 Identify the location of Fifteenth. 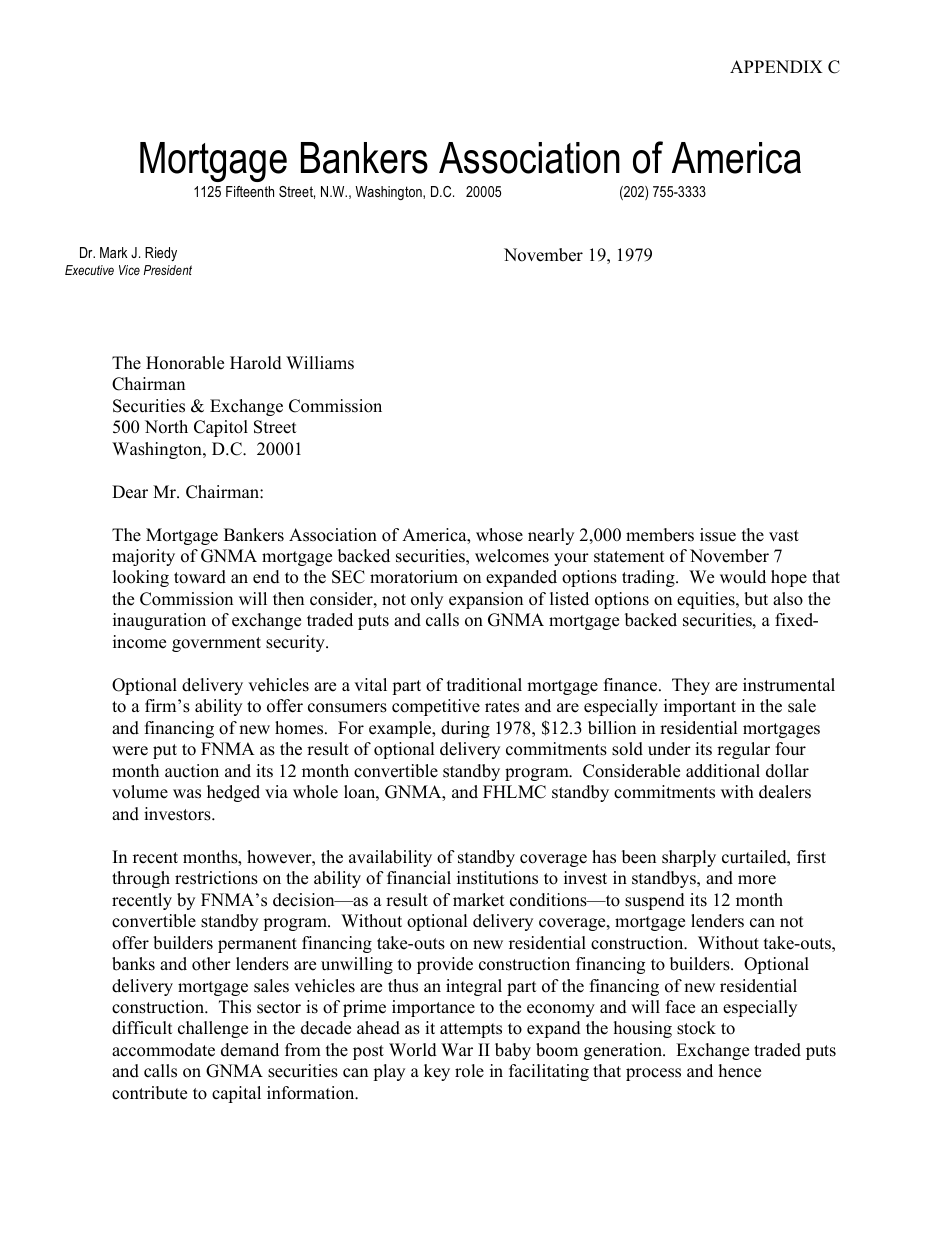
(250, 191).
